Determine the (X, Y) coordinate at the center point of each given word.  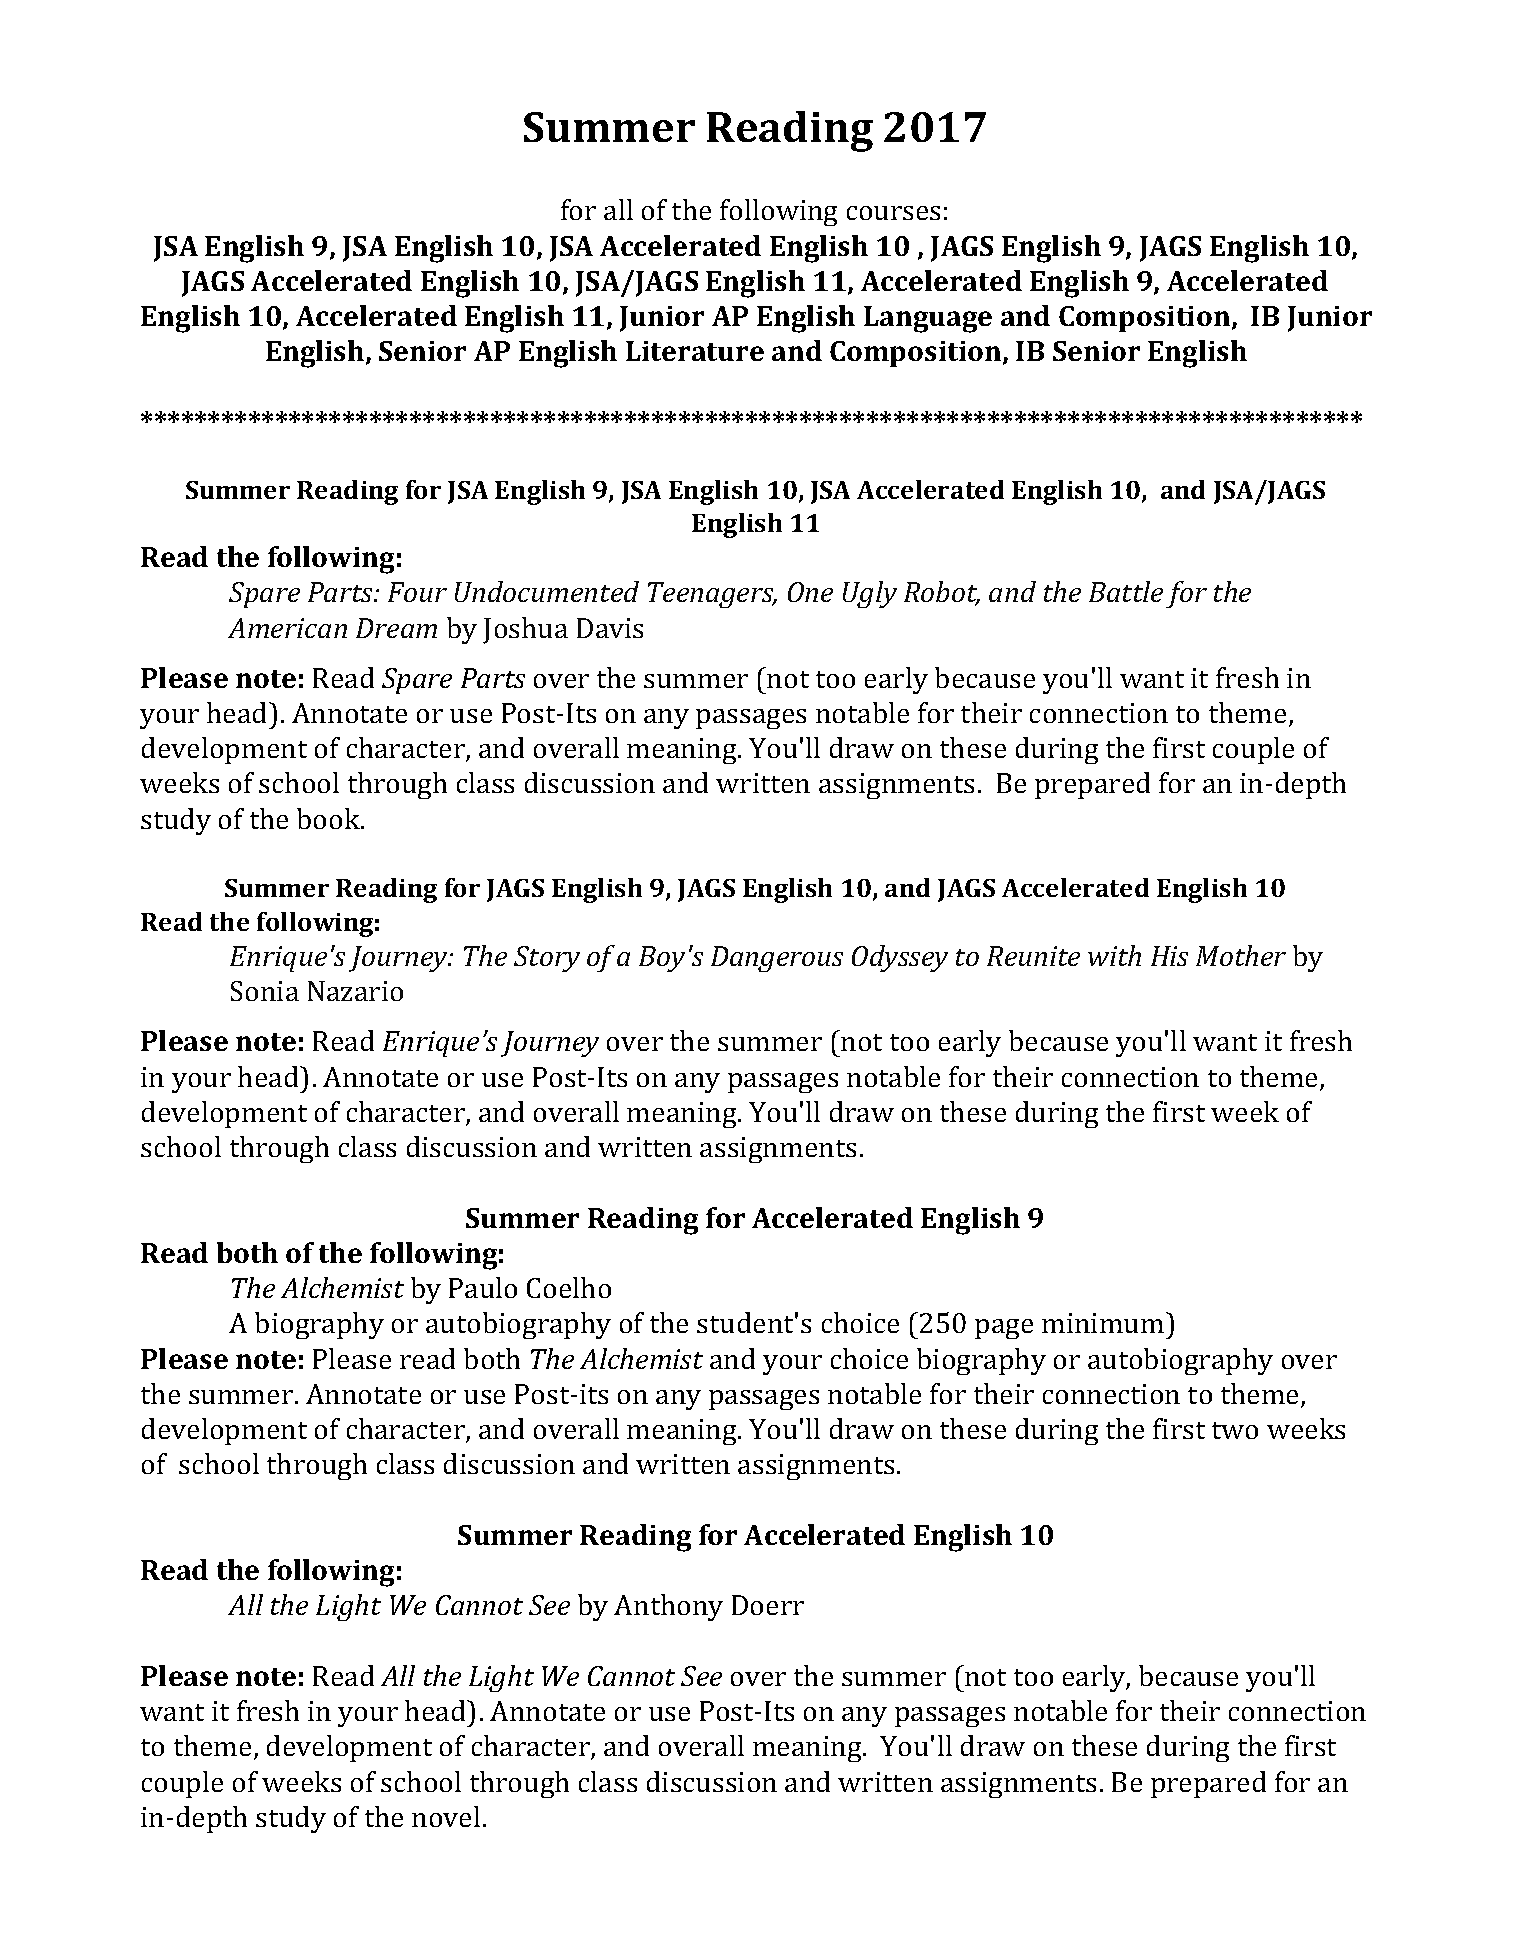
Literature (695, 351)
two (1235, 1430)
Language (928, 319)
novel (446, 1816)
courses (893, 213)
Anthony (668, 1607)
